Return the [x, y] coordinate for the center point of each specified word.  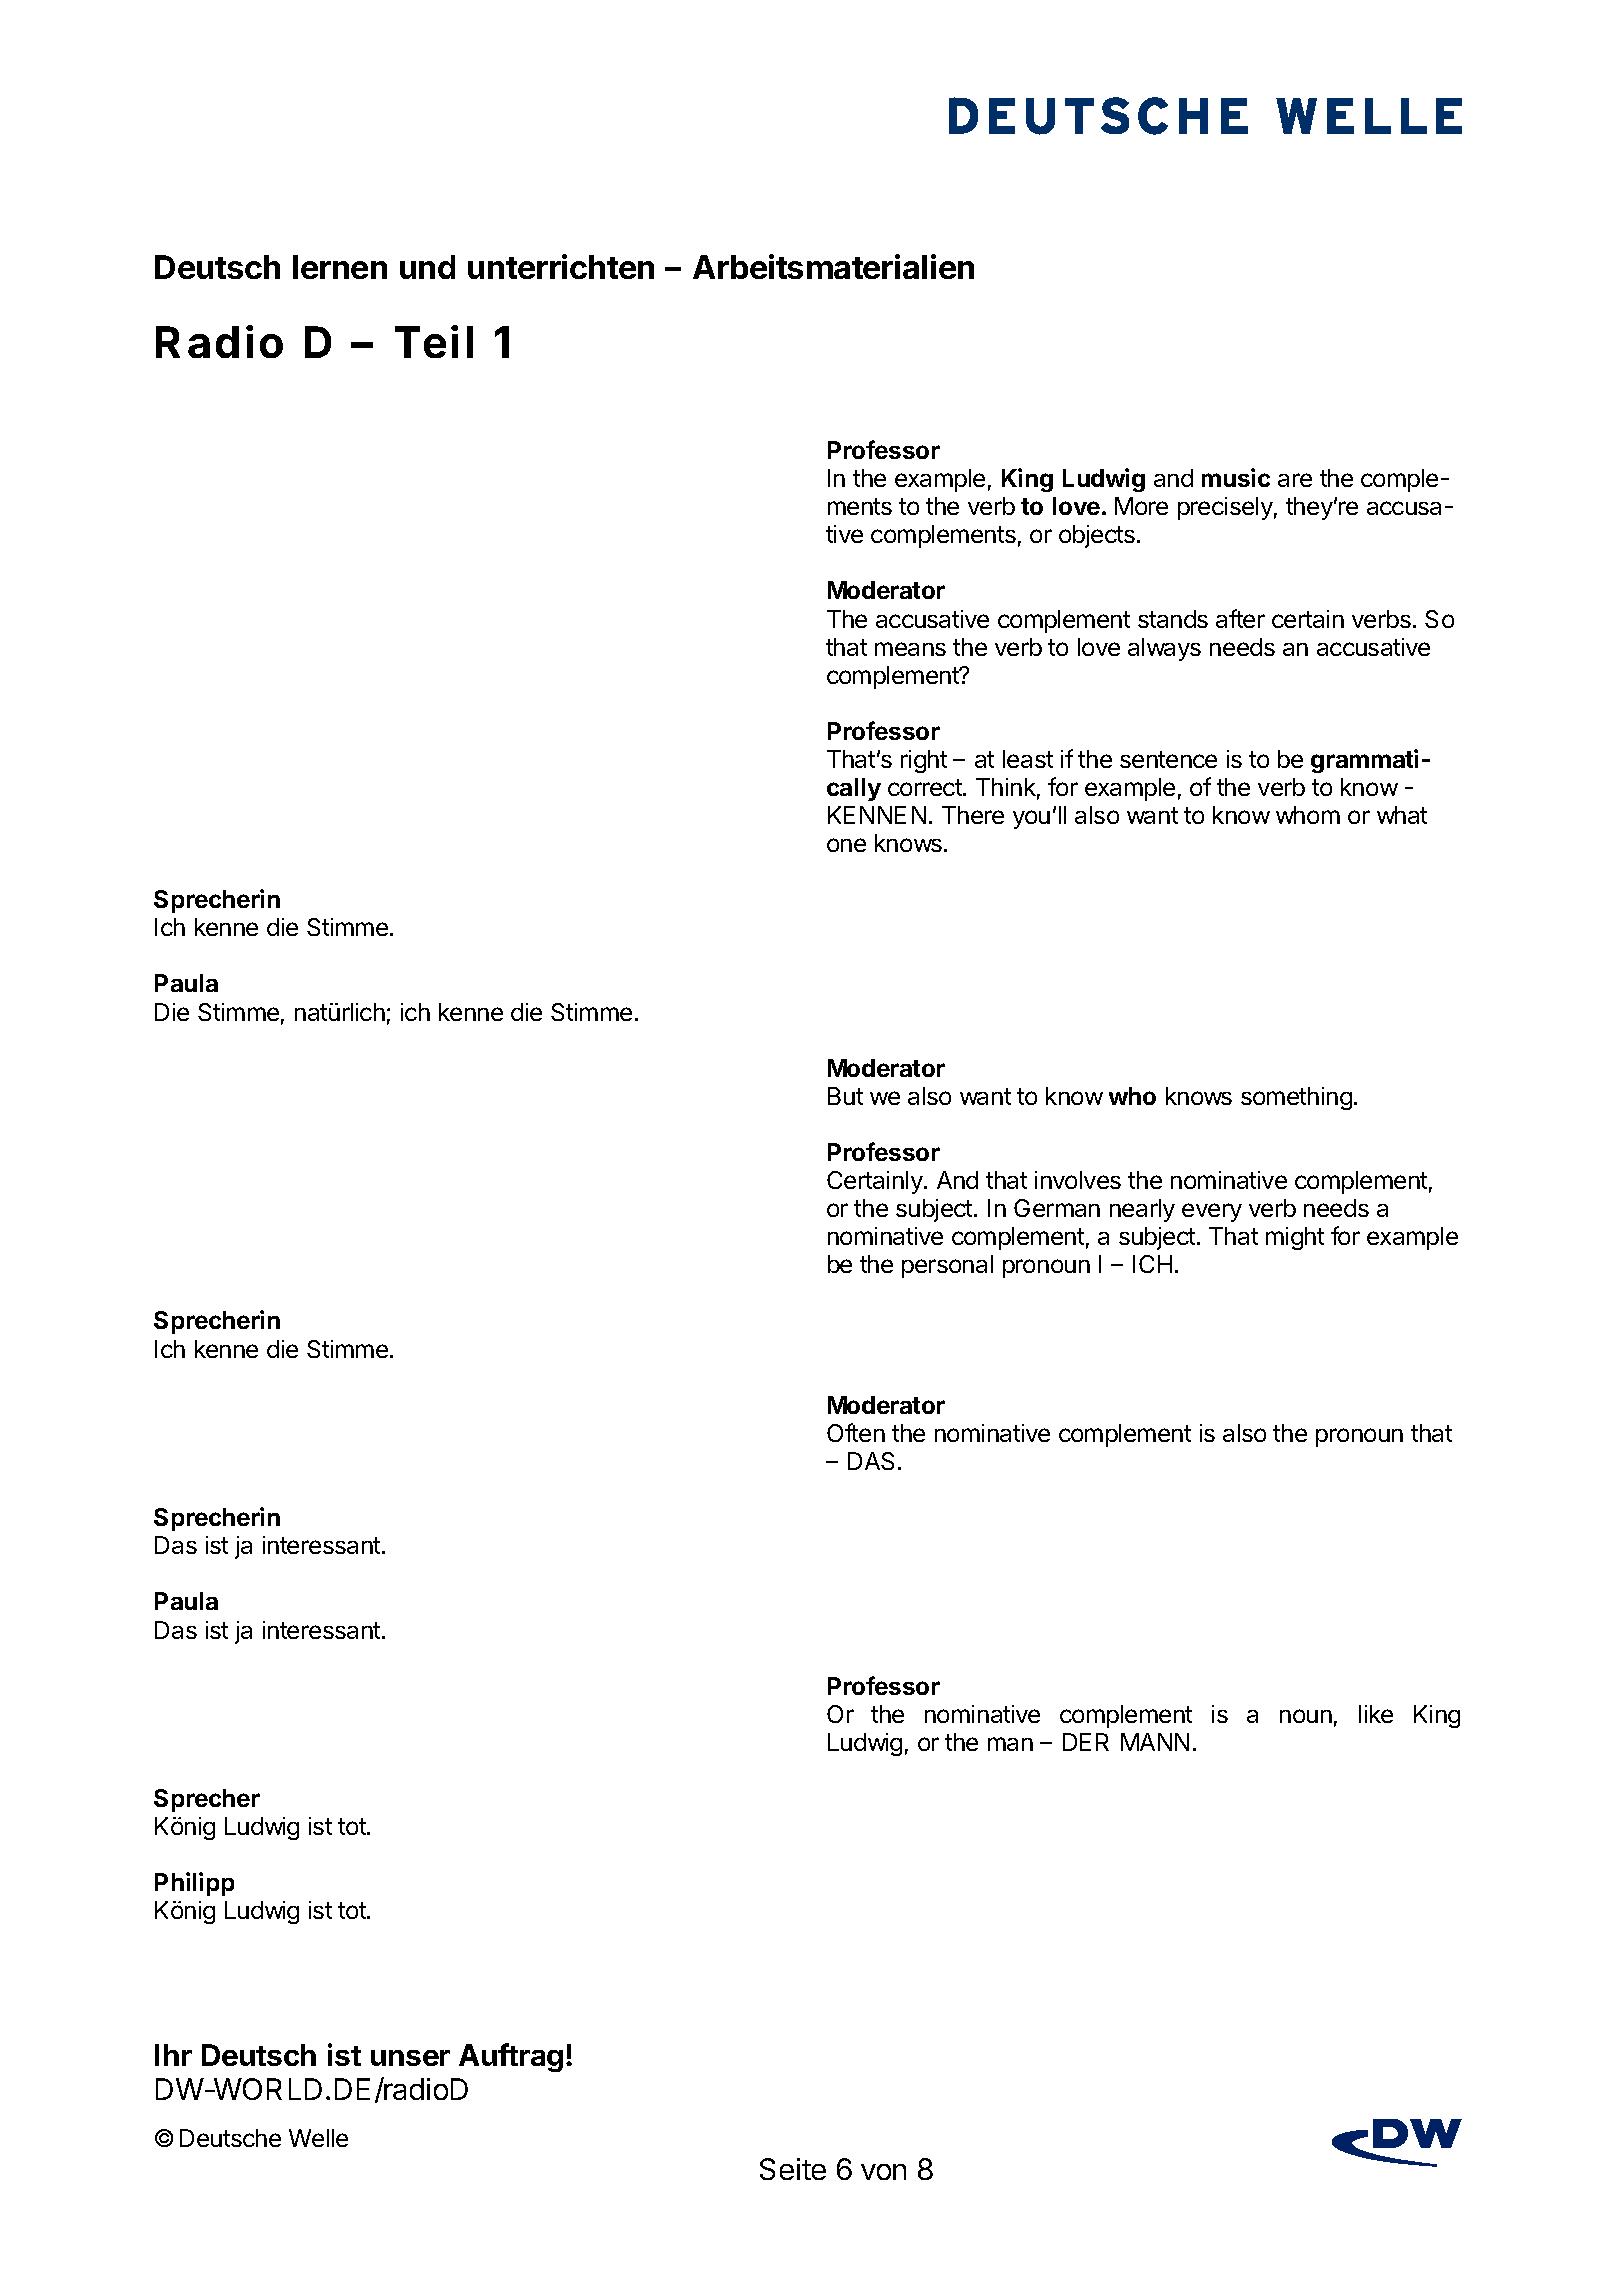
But [845, 1096]
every [1212, 1212]
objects [1097, 536]
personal [947, 1266]
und [427, 267]
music [1236, 477]
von [883, 2172]
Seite [793, 2169]
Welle [318, 2138]
